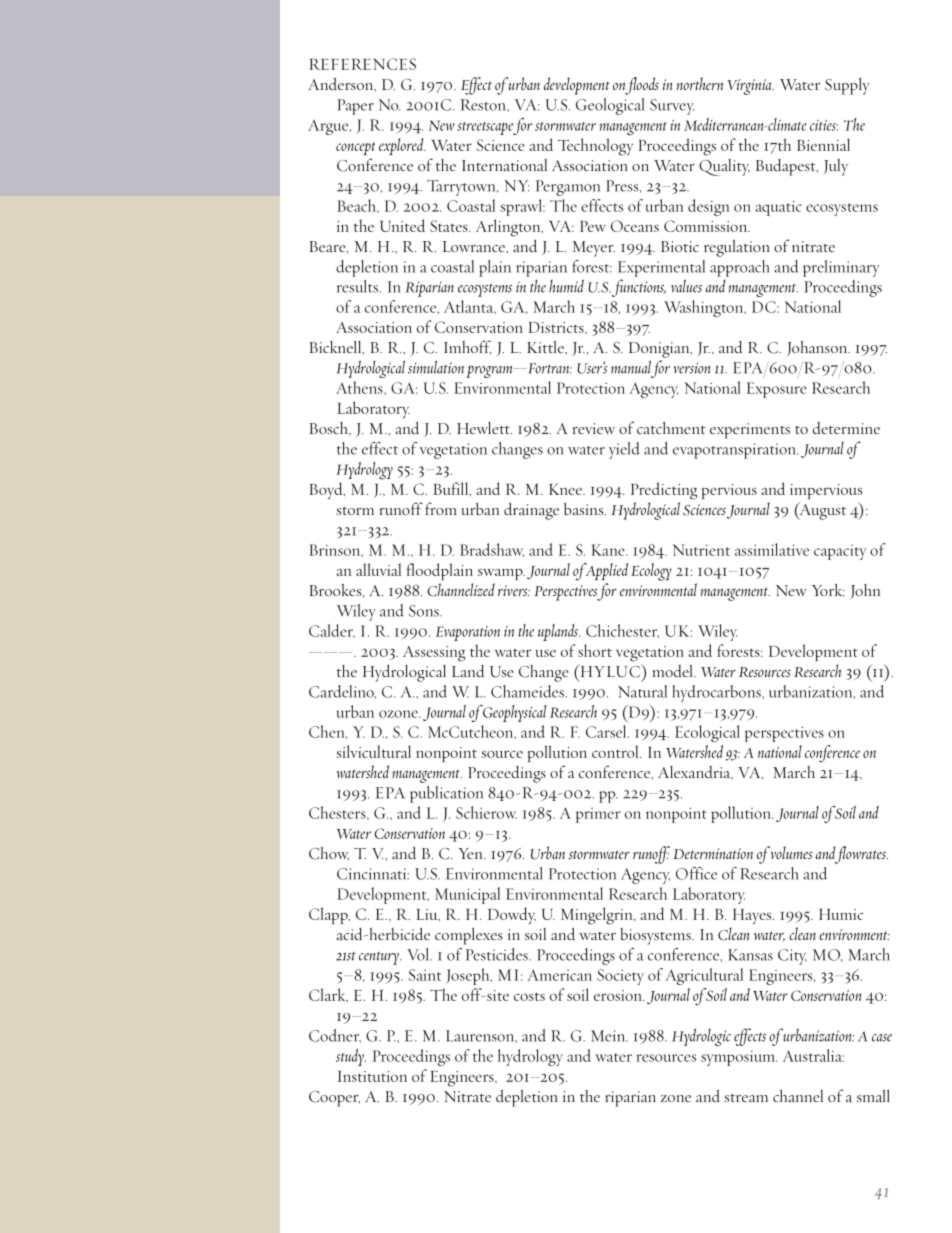 The width and height of the screenshot is (952, 1233). I want to click on Supply, so click(847, 86).
